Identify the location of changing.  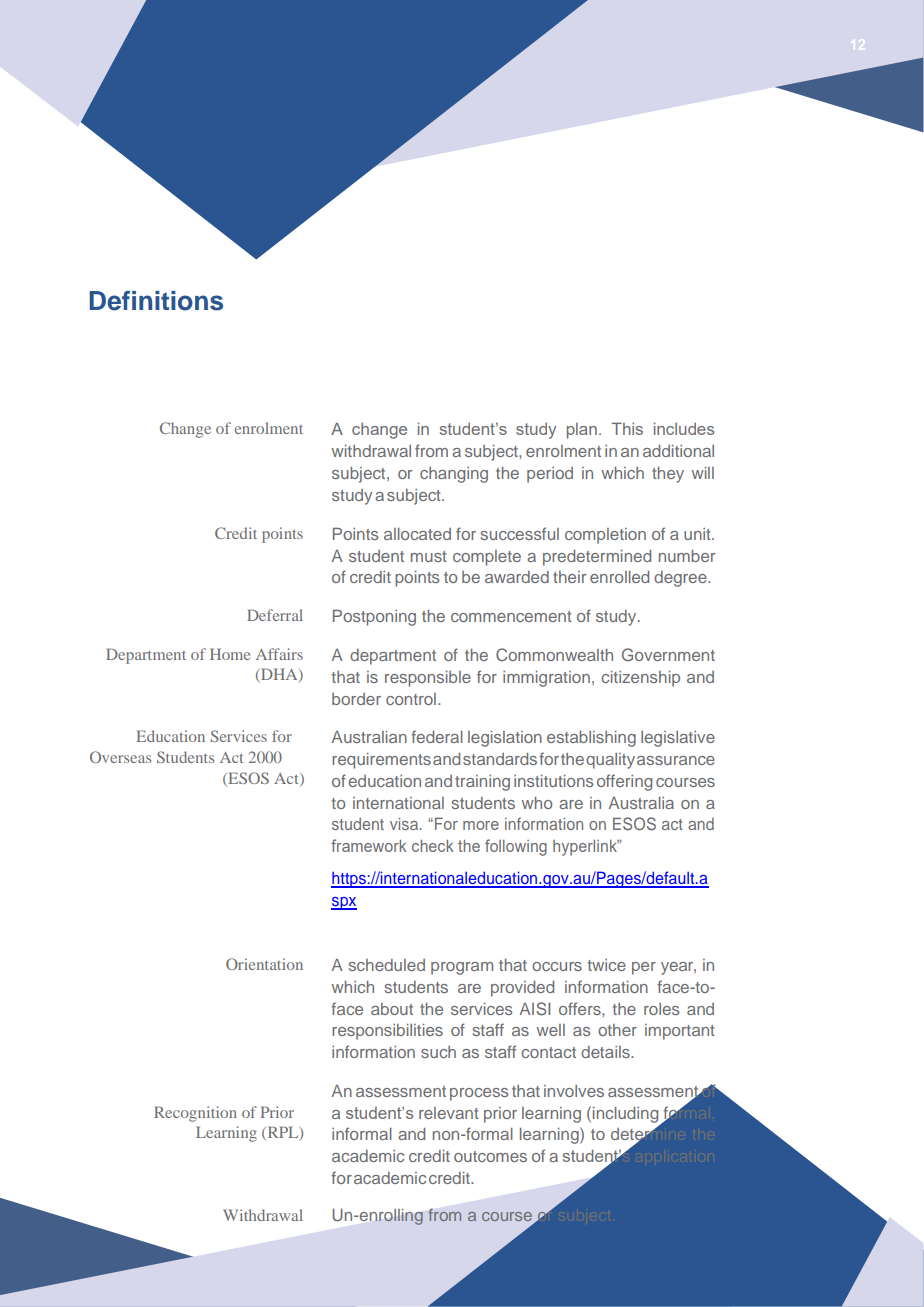
(454, 475).
